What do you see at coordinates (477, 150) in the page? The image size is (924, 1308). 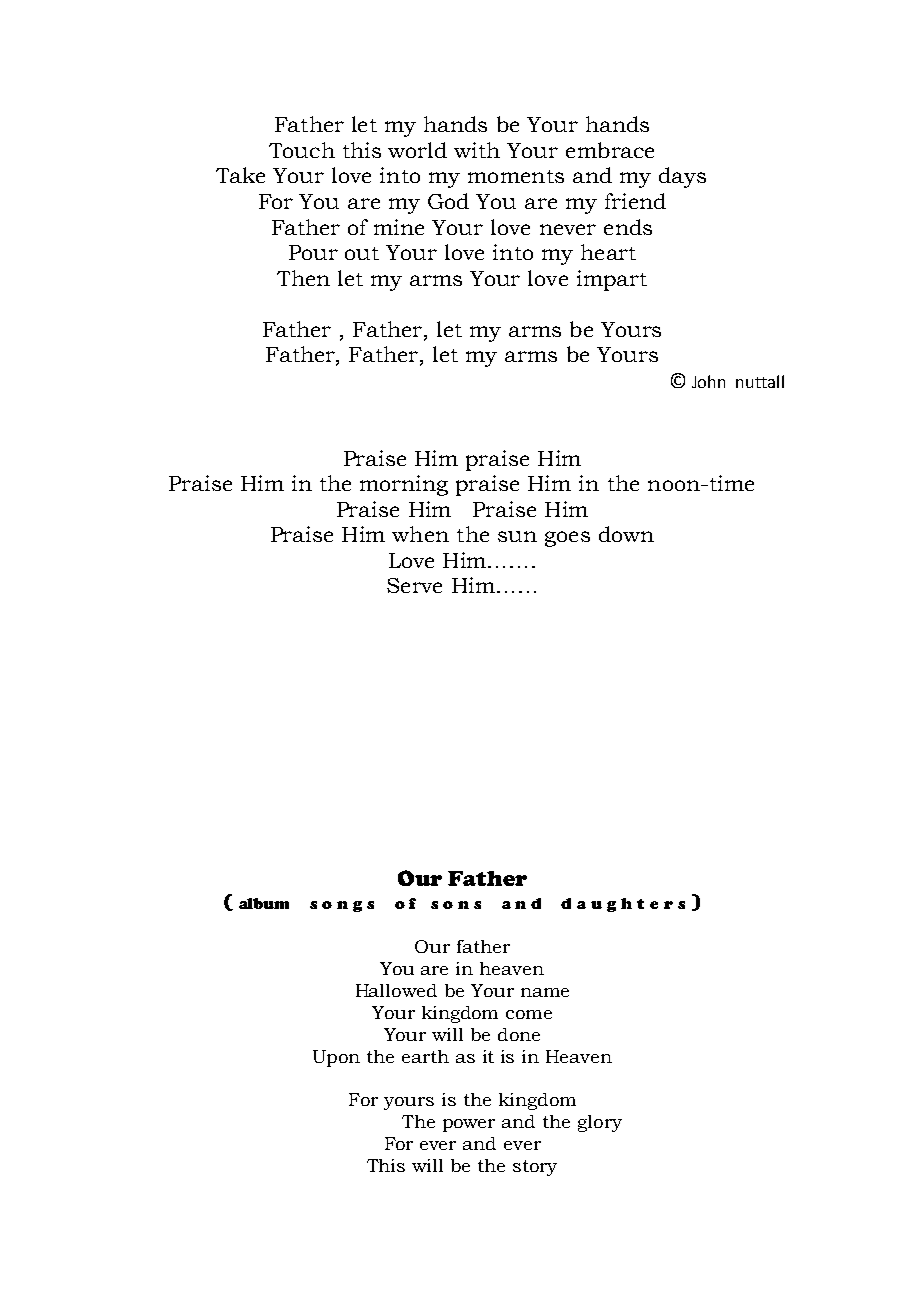 I see `with` at bounding box center [477, 150].
